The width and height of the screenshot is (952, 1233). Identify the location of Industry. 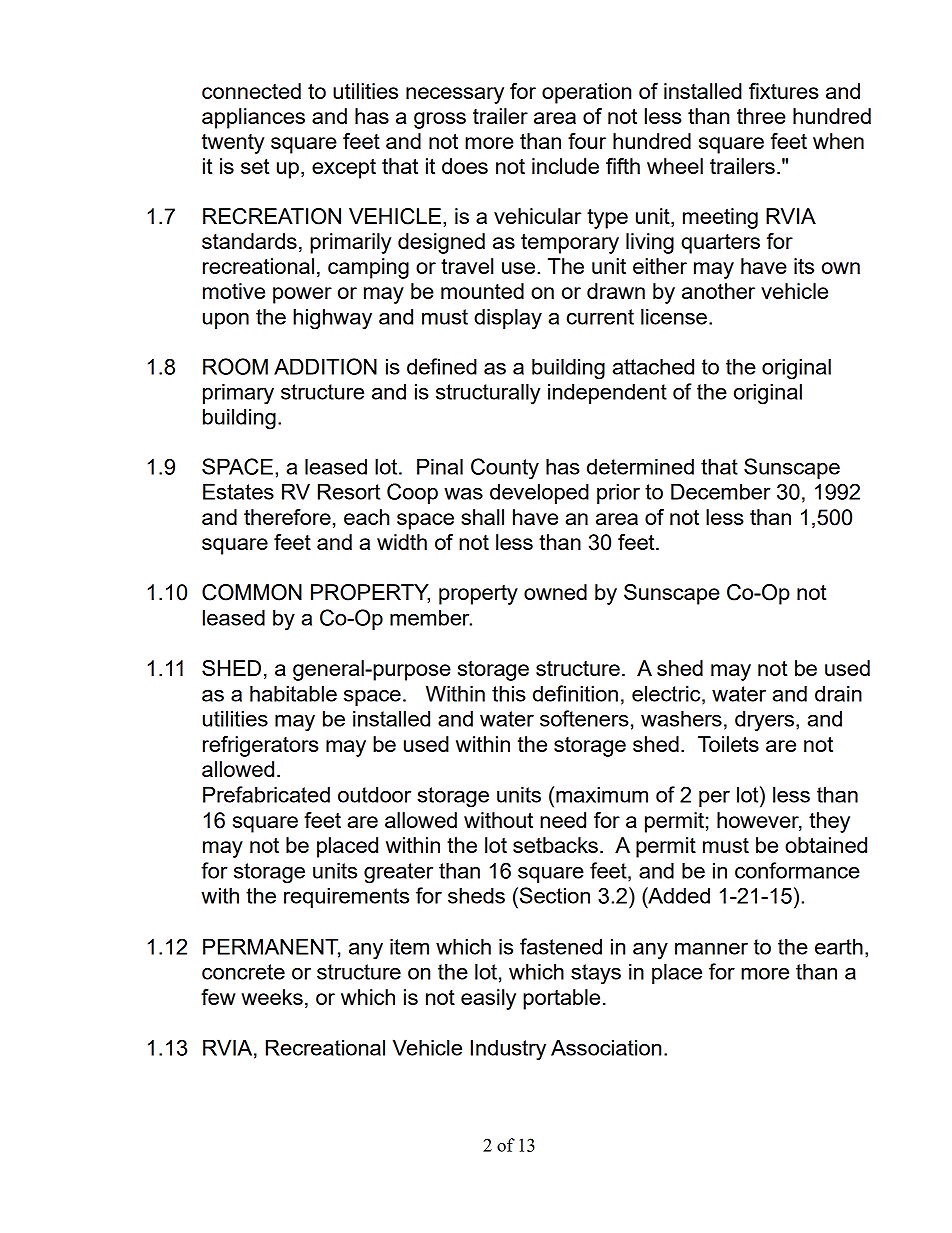
(508, 1050).
